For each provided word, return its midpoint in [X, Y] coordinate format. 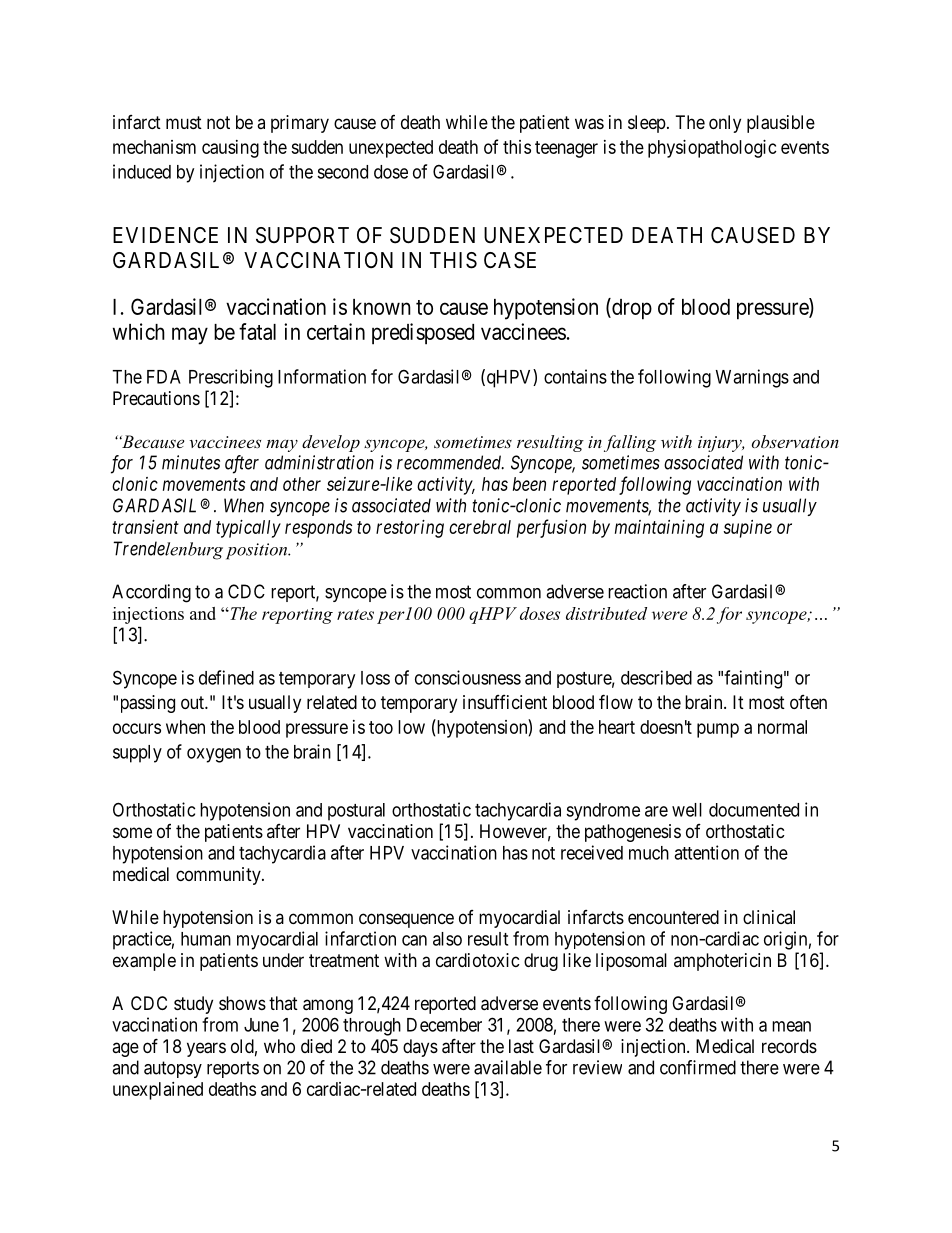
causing [230, 149]
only [725, 124]
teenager [566, 149]
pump [718, 730]
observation [795, 441]
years [206, 1049]
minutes [191, 462]
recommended [450, 462]
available [508, 1067]
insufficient [505, 702]
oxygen [214, 755]
